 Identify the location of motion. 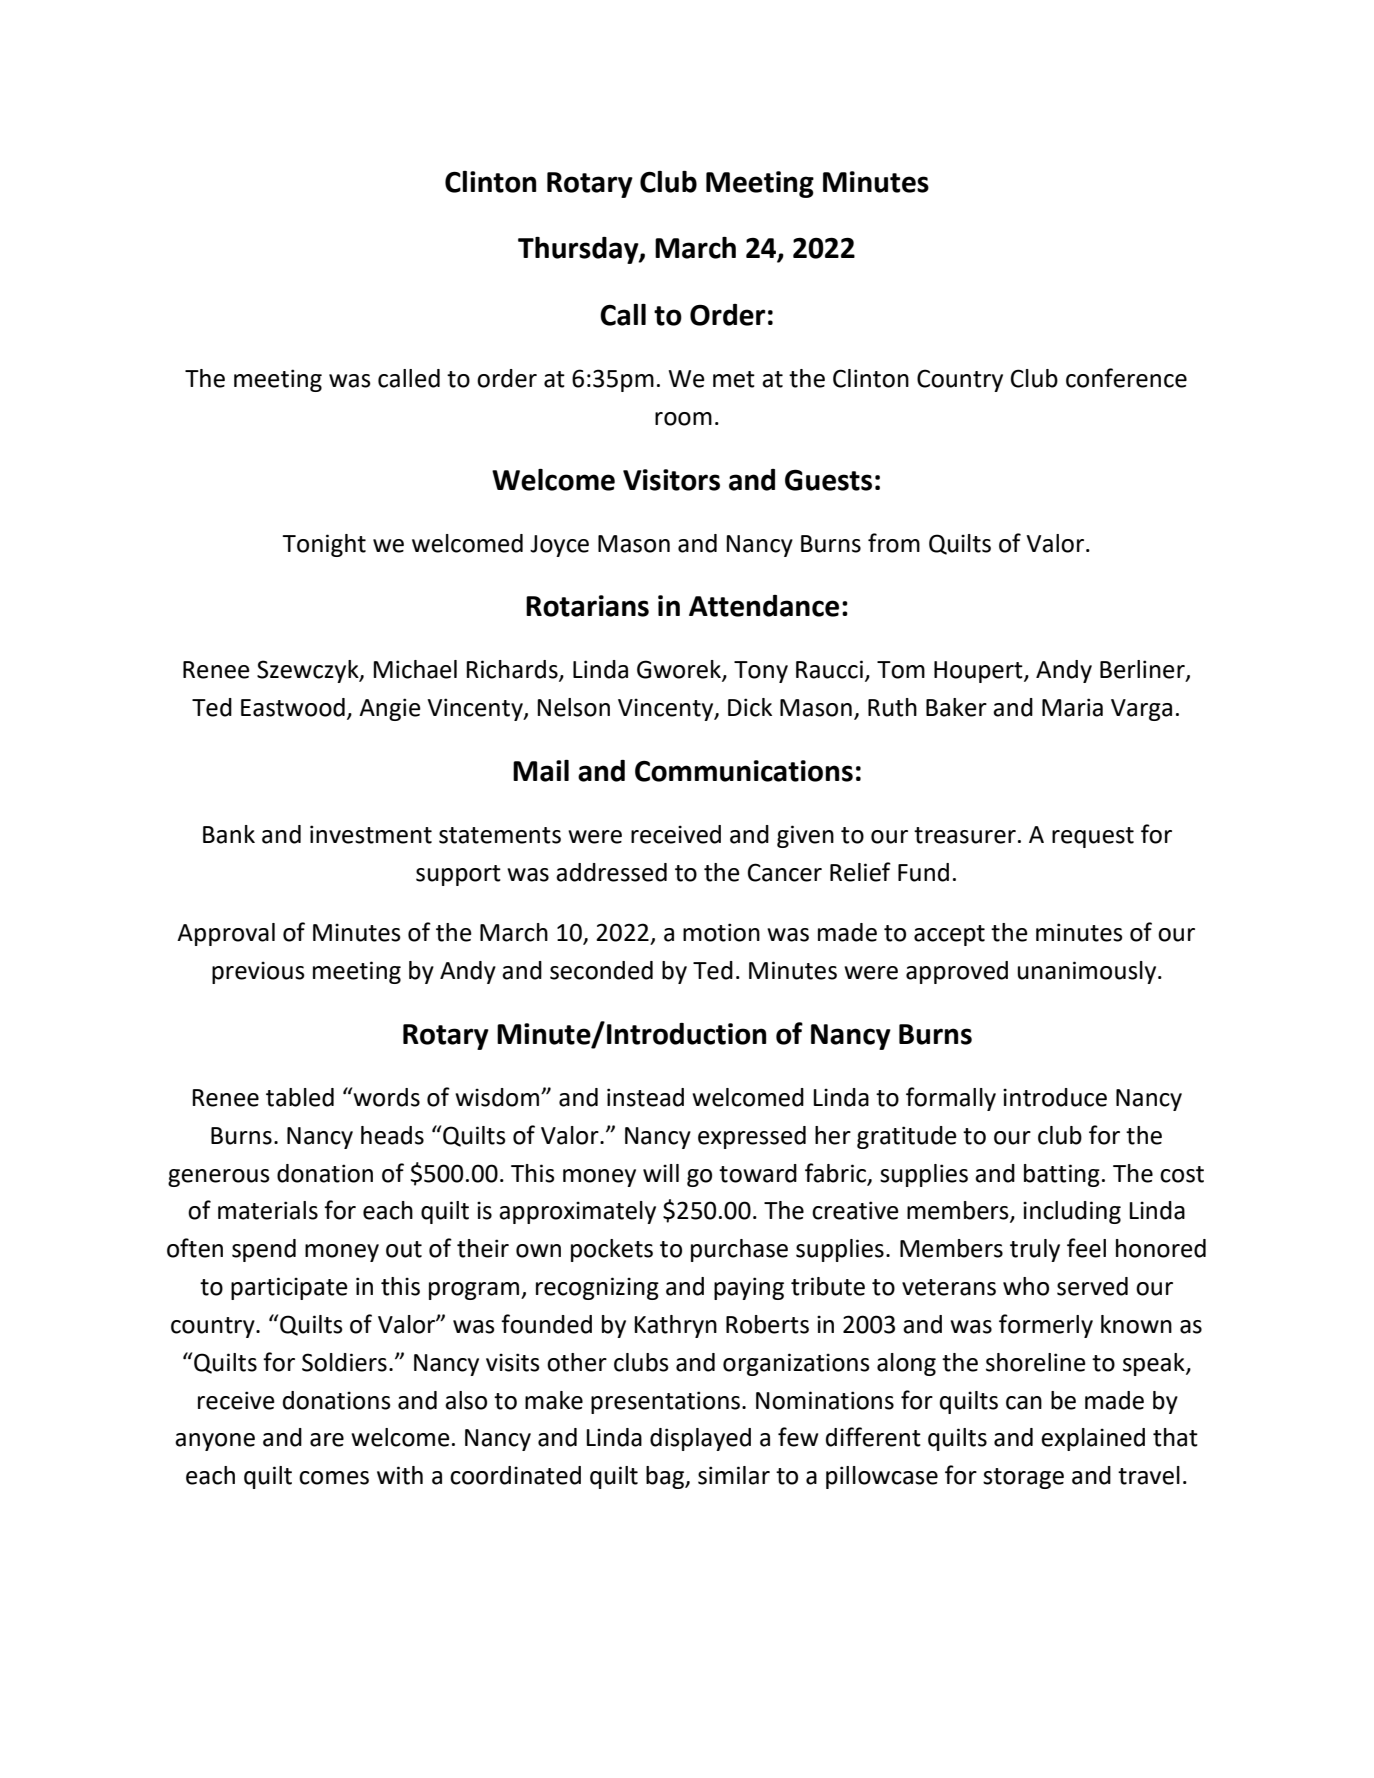
(721, 932).
